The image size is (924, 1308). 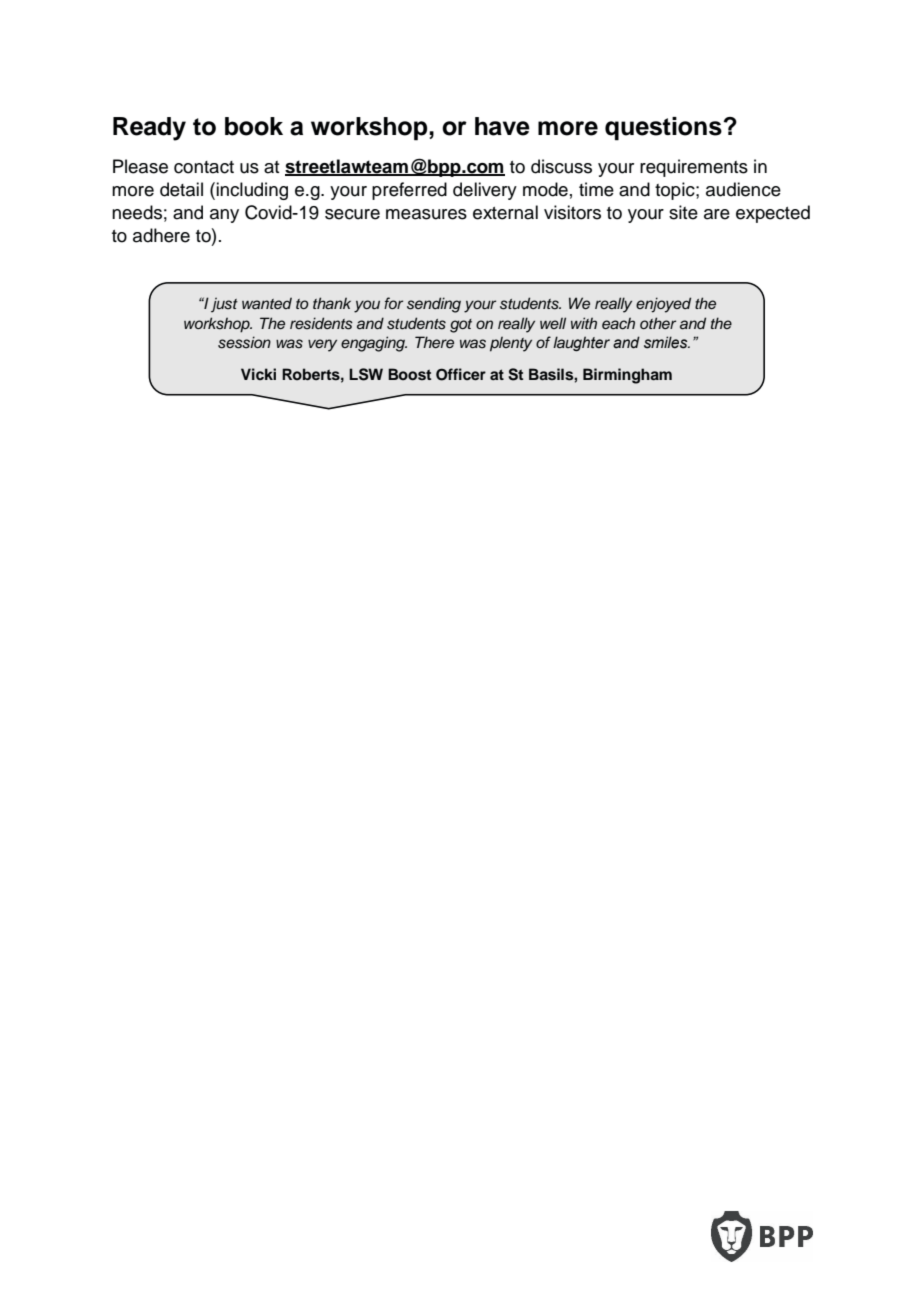 I want to click on are, so click(x=717, y=214).
